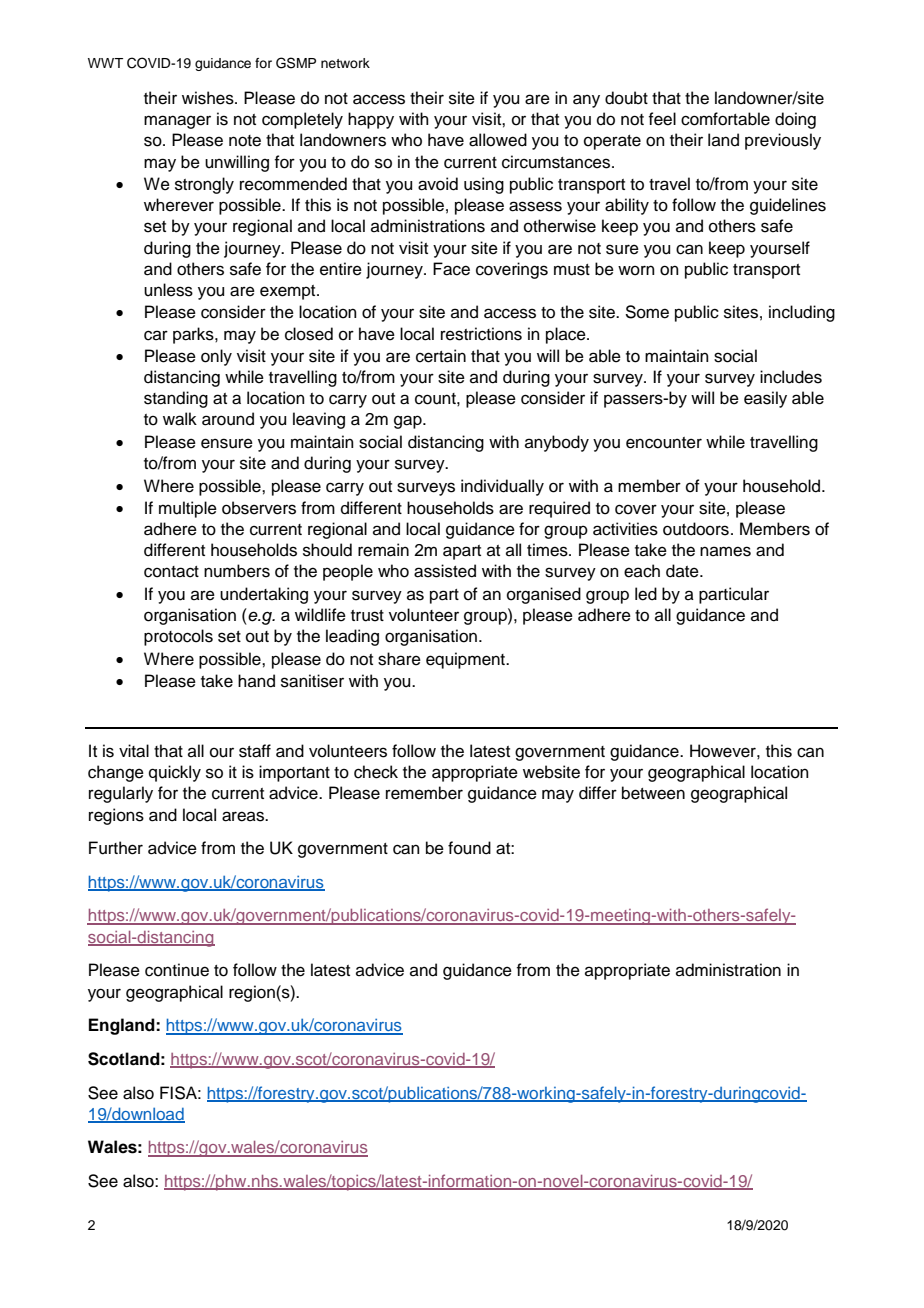 Image resolution: width=924 pixels, height=1308 pixels. What do you see at coordinates (662, 119) in the image?
I see `feel` at bounding box center [662, 119].
